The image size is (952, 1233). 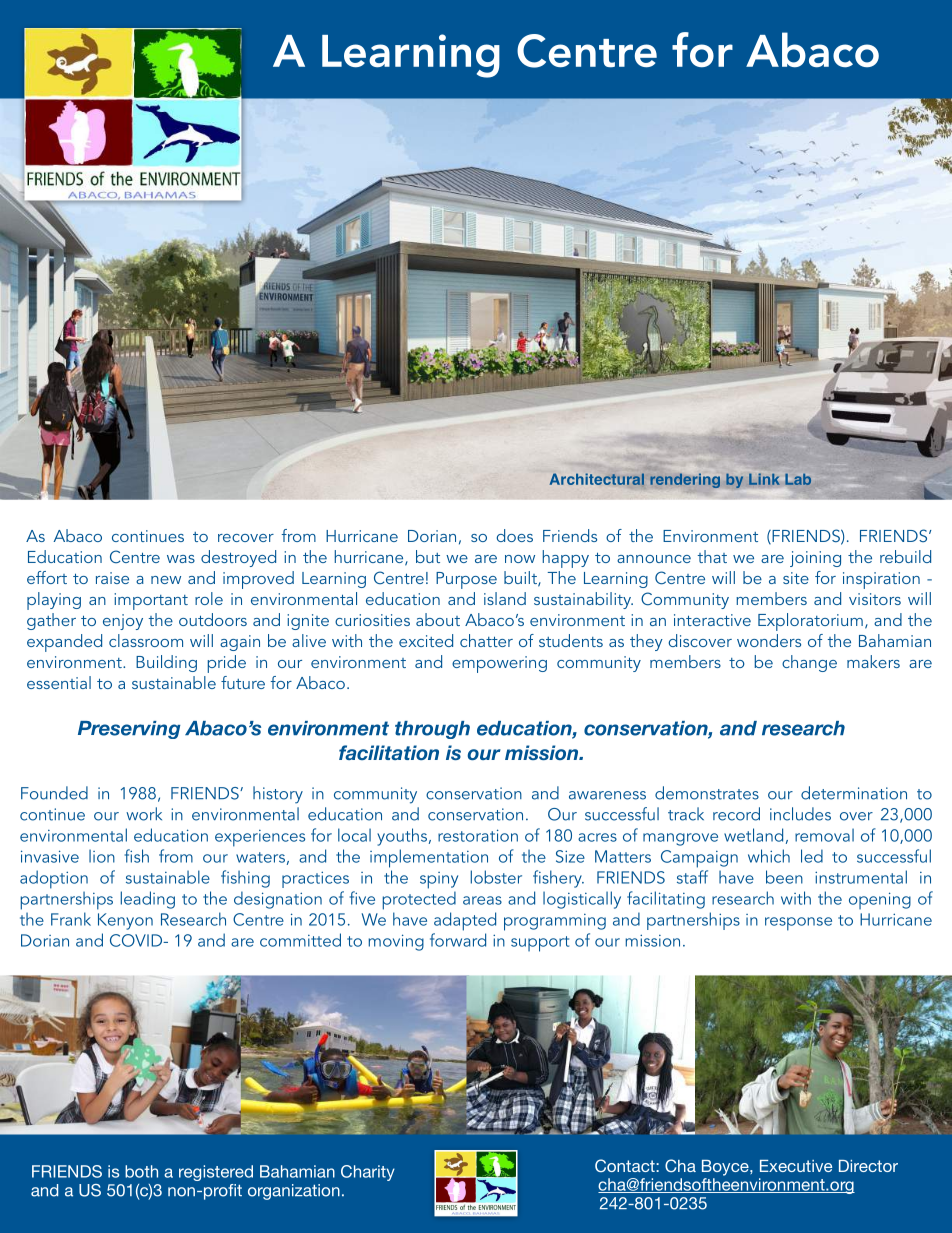 I want to click on Charity, so click(x=368, y=1173).
